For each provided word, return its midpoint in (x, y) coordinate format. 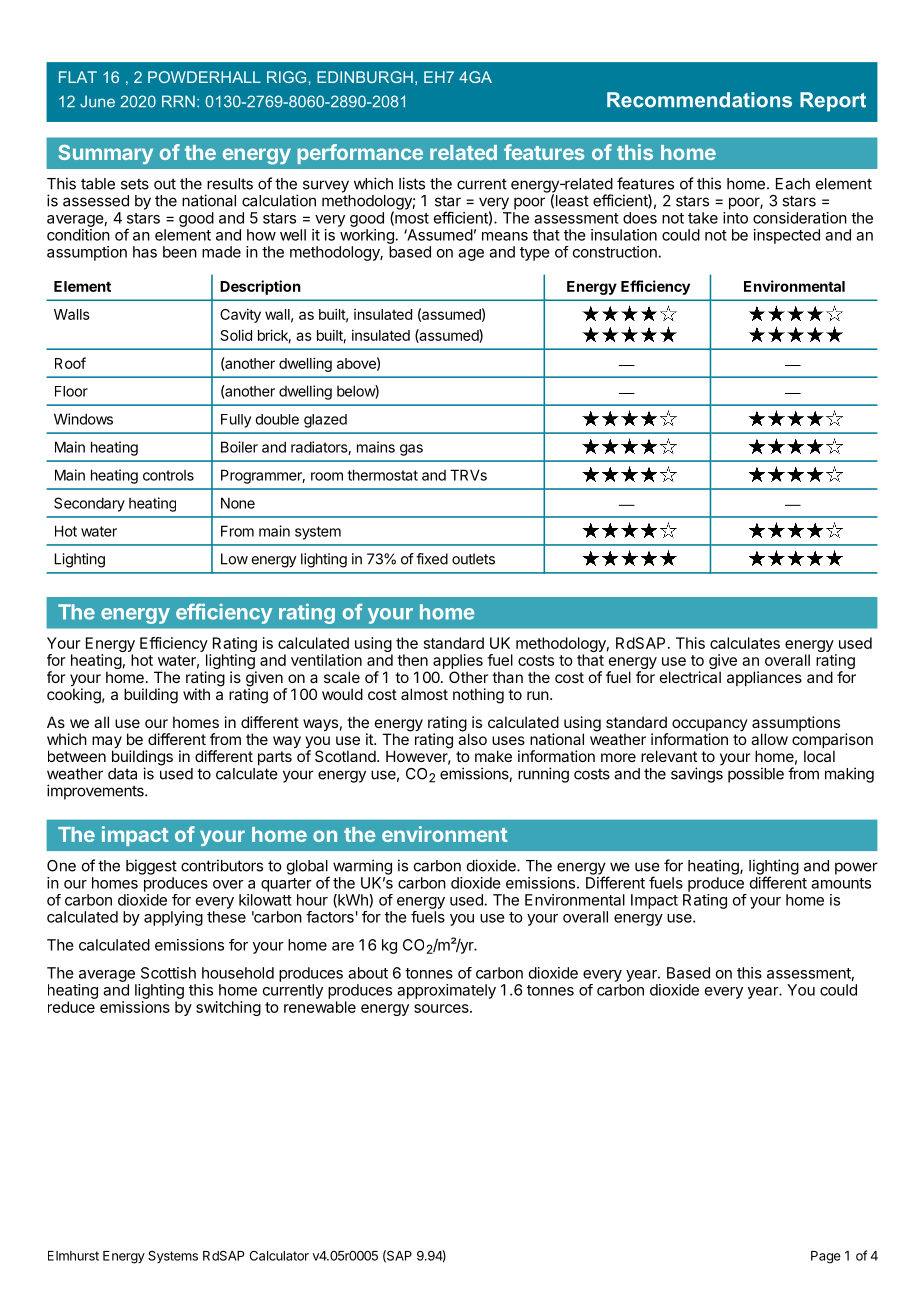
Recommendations (699, 100)
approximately (446, 991)
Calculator (279, 1256)
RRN (178, 101)
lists (412, 183)
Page (826, 1257)
